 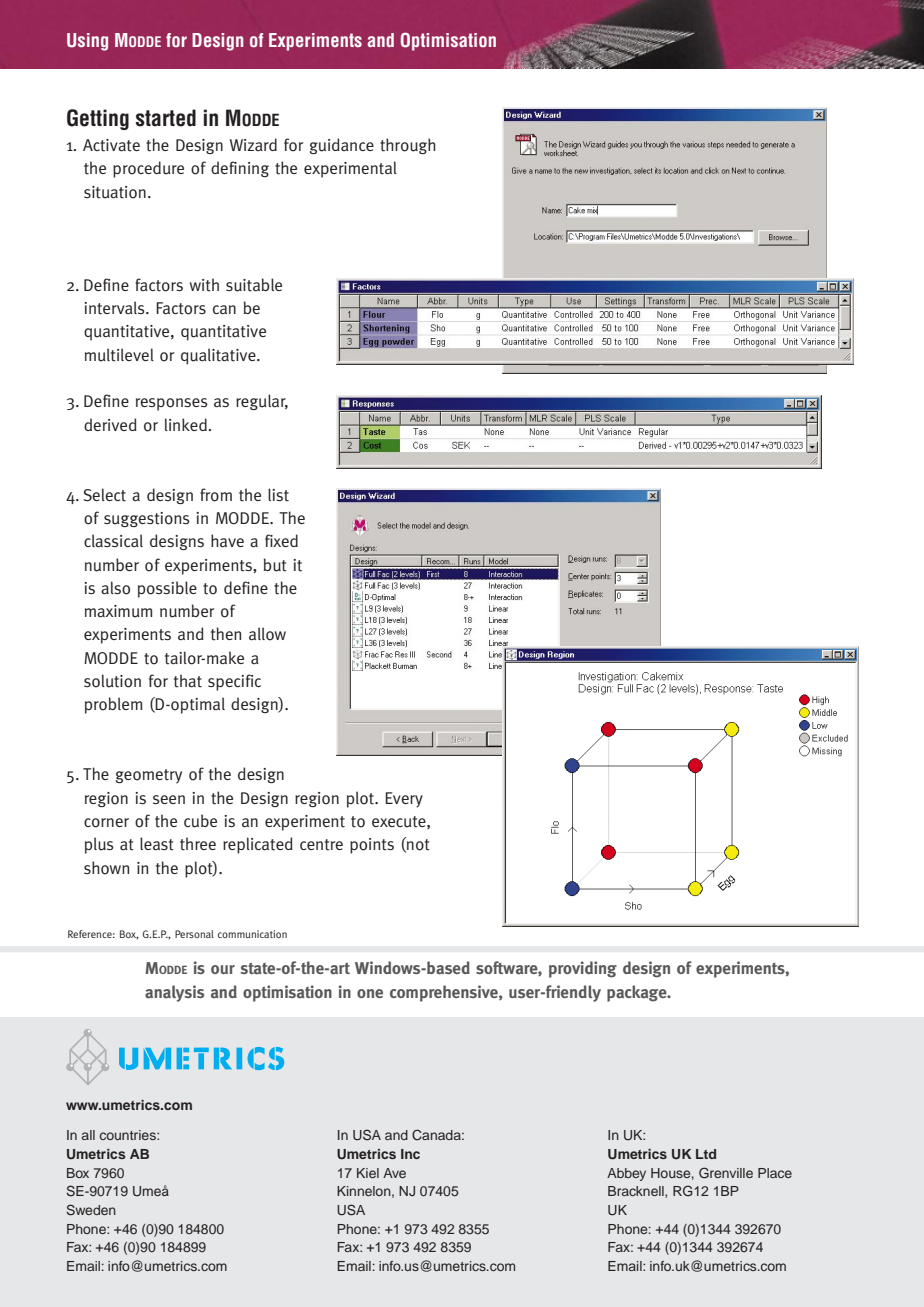 I want to click on started, so click(x=166, y=118).
